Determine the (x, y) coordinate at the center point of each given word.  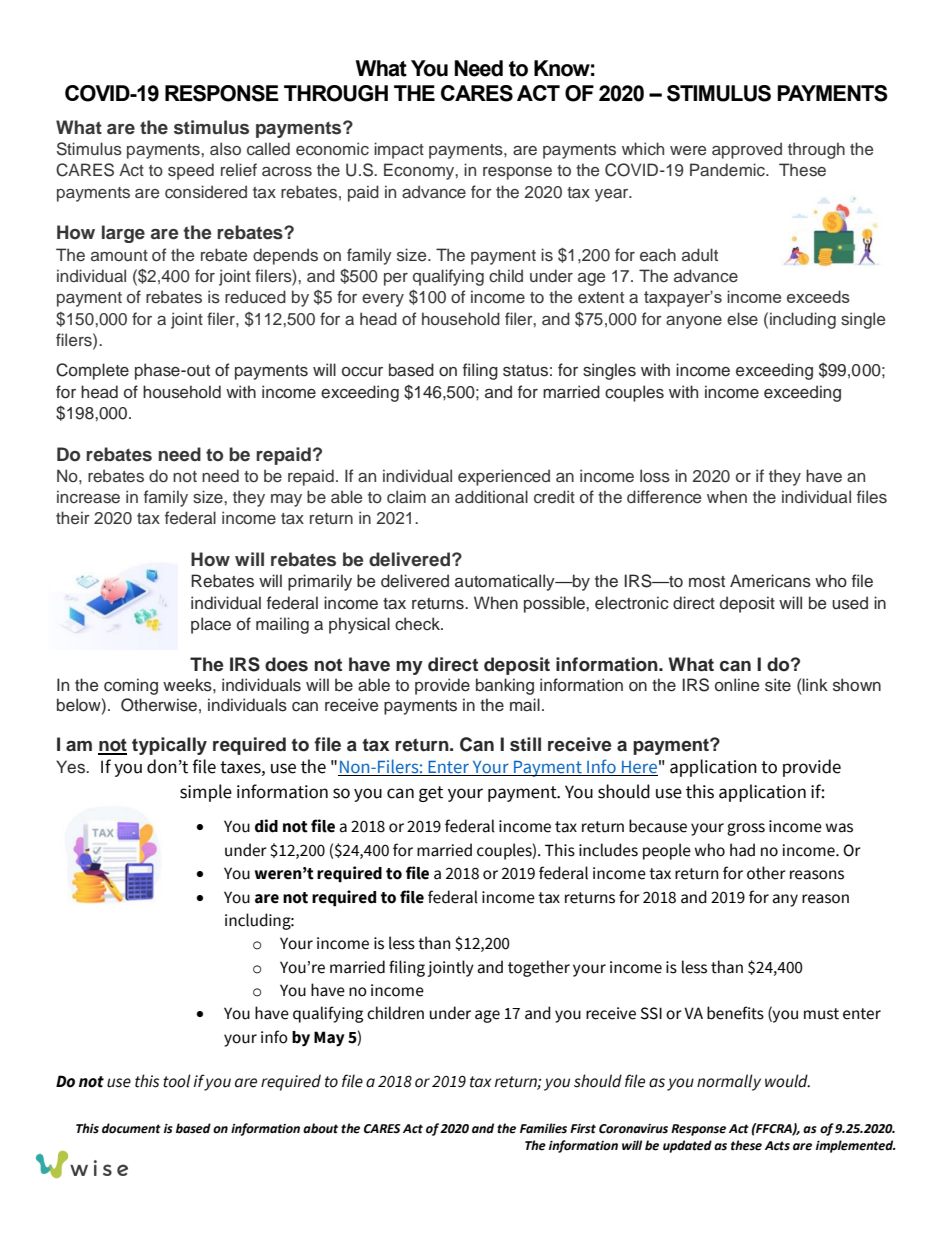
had (742, 850)
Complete (92, 371)
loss (655, 476)
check (418, 624)
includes (608, 850)
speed (191, 171)
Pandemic (728, 170)
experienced (504, 477)
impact (399, 150)
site (778, 685)
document (131, 1128)
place (211, 625)
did (266, 826)
